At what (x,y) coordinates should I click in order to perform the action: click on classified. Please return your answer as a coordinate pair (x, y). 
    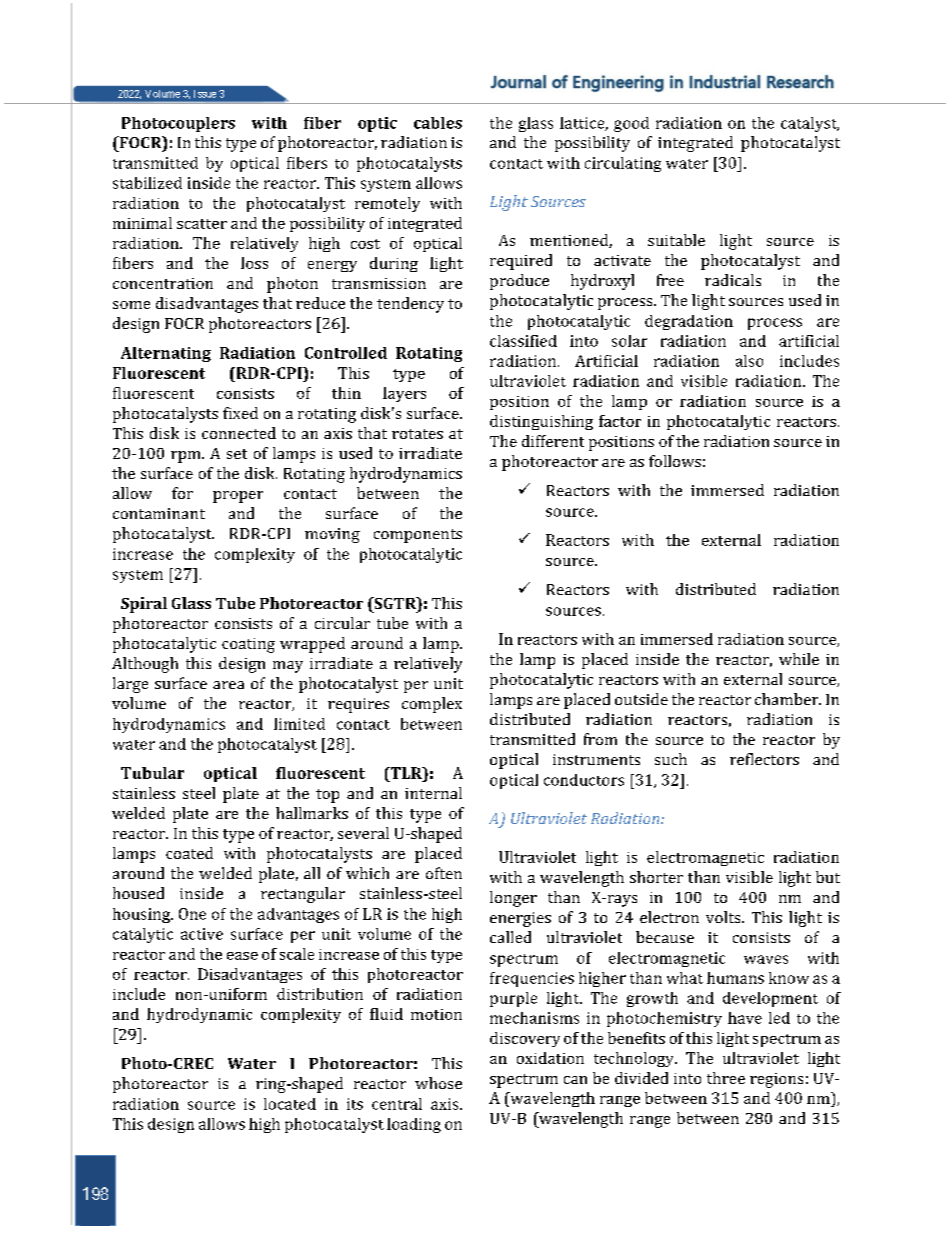
    Looking at the image, I should click on (523, 341).
